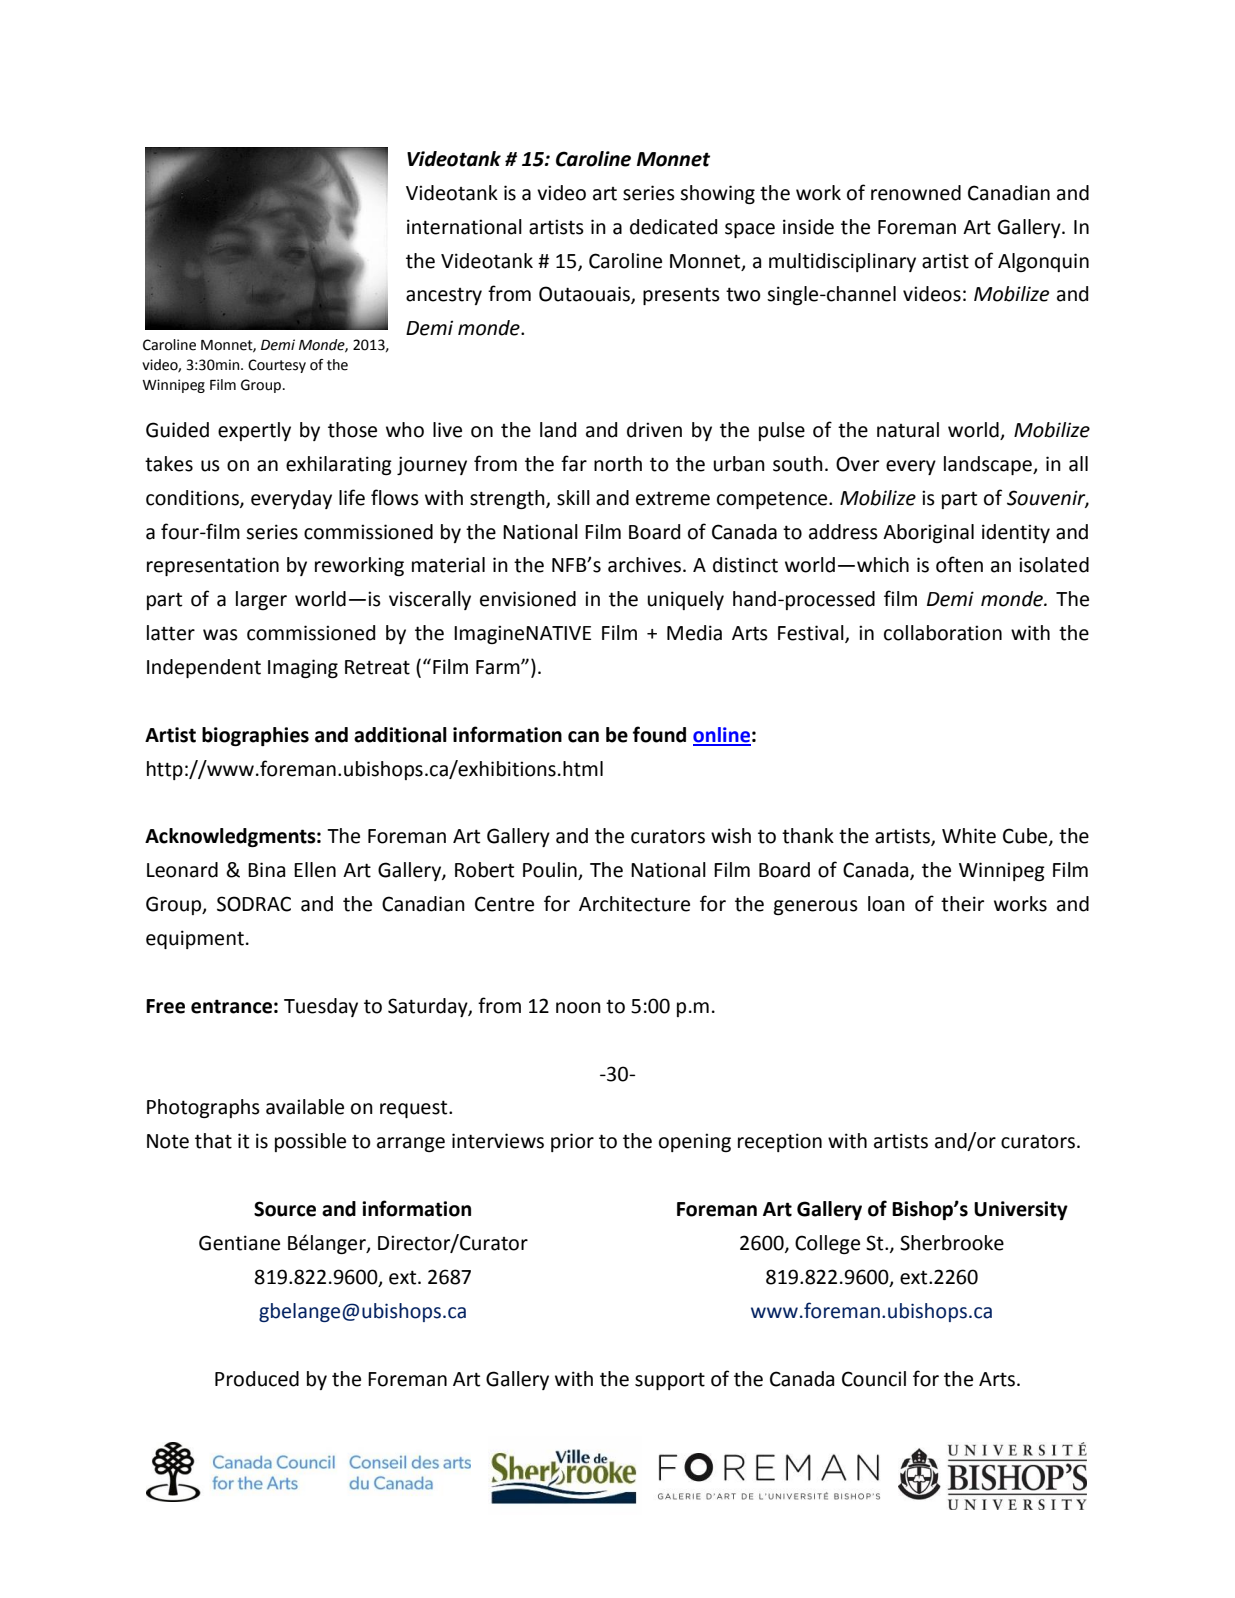  What do you see at coordinates (780, 1142) in the image?
I see `reception` at bounding box center [780, 1142].
